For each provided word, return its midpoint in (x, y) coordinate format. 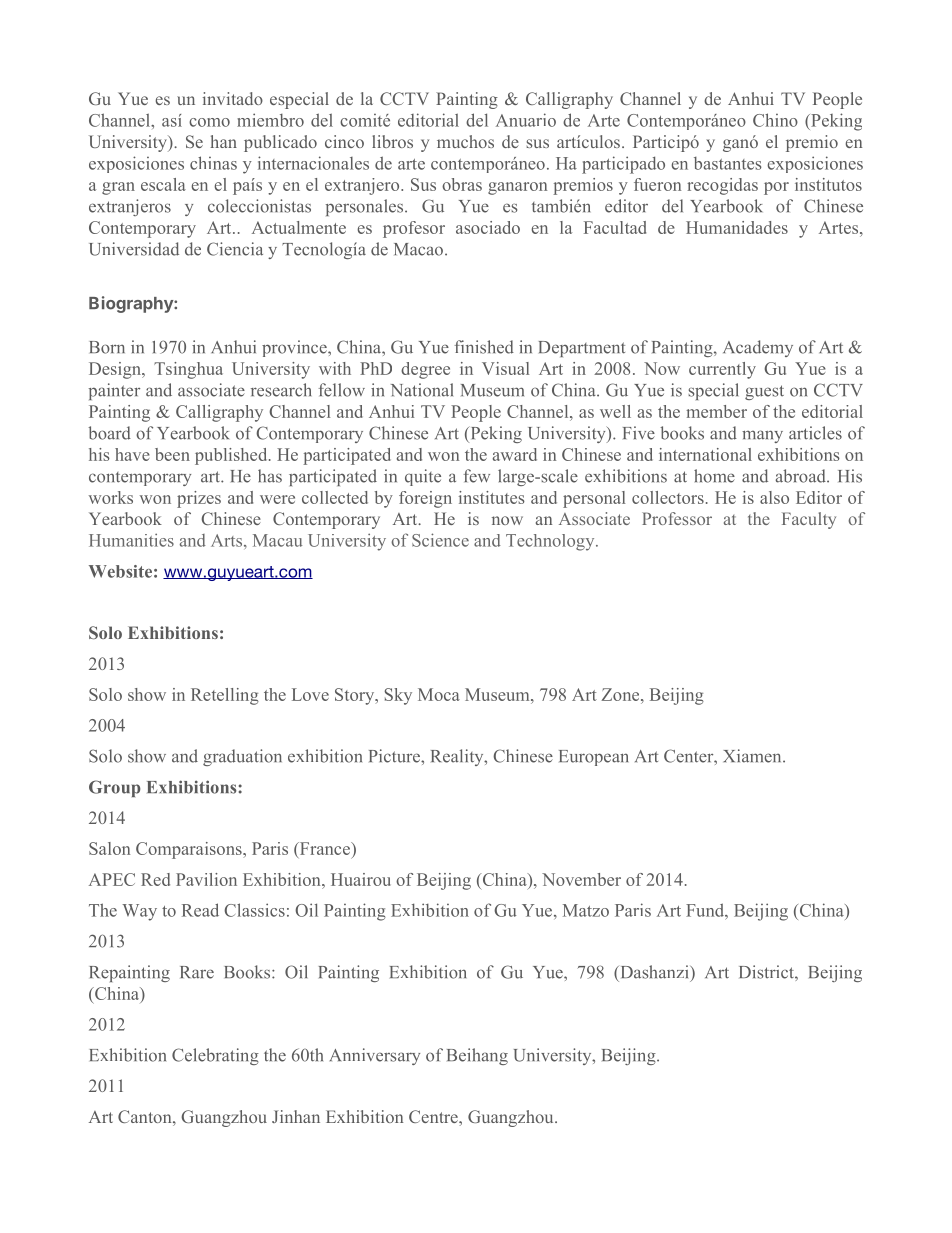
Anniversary (375, 1056)
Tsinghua (188, 370)
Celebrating (215, 1056)
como (209, 122)
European (593, 758)
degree (425, 370)
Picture (395, 756)
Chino (775, 120)
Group (114, 788)
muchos (465, 141)
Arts (228, 540)
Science (440, 540)
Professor (677, 518)
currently (722, 370)
